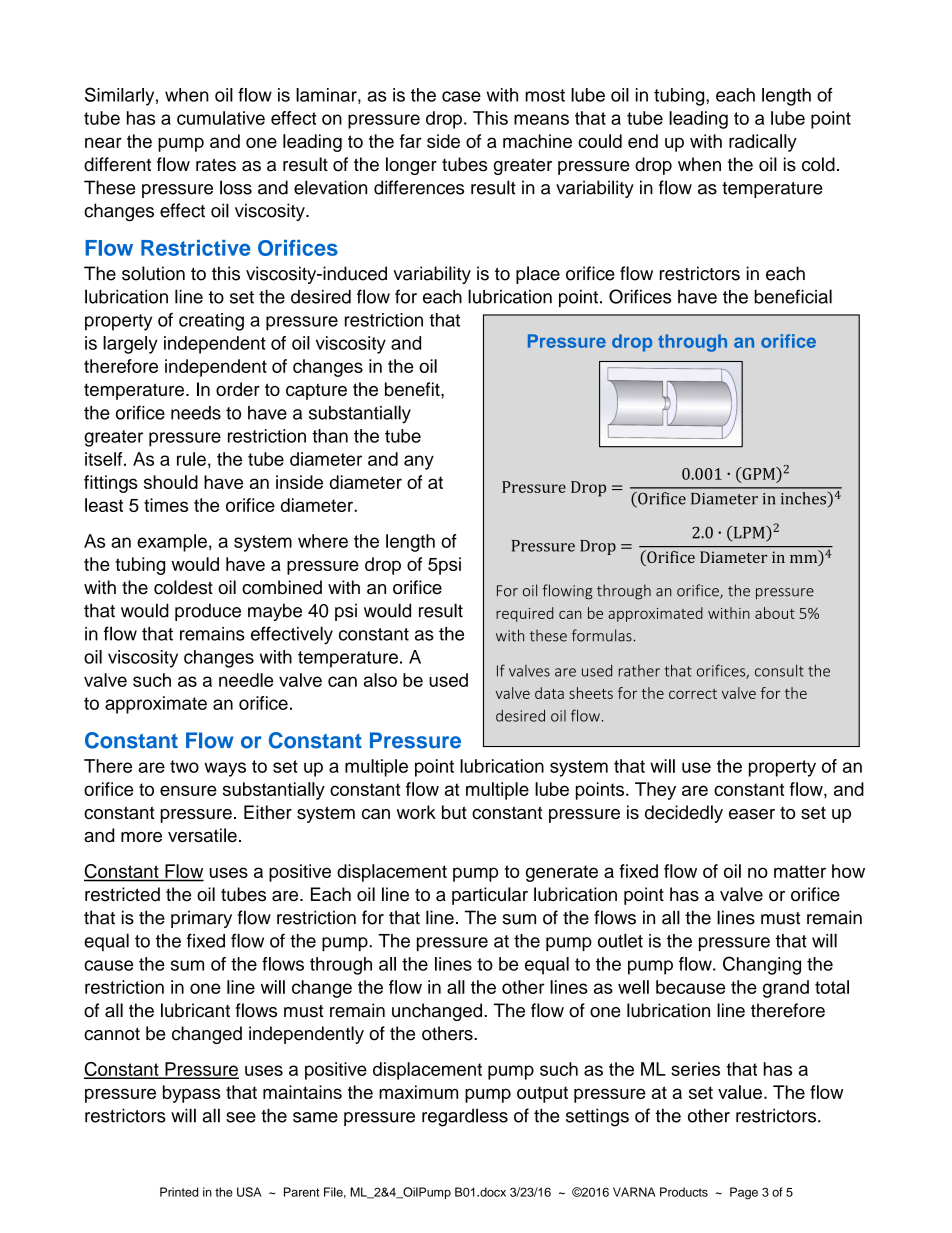 The height and width of the document is (1233, 952). Describe the element at coordinates (684, 814) in the document. I see `decidedly` at that location.
